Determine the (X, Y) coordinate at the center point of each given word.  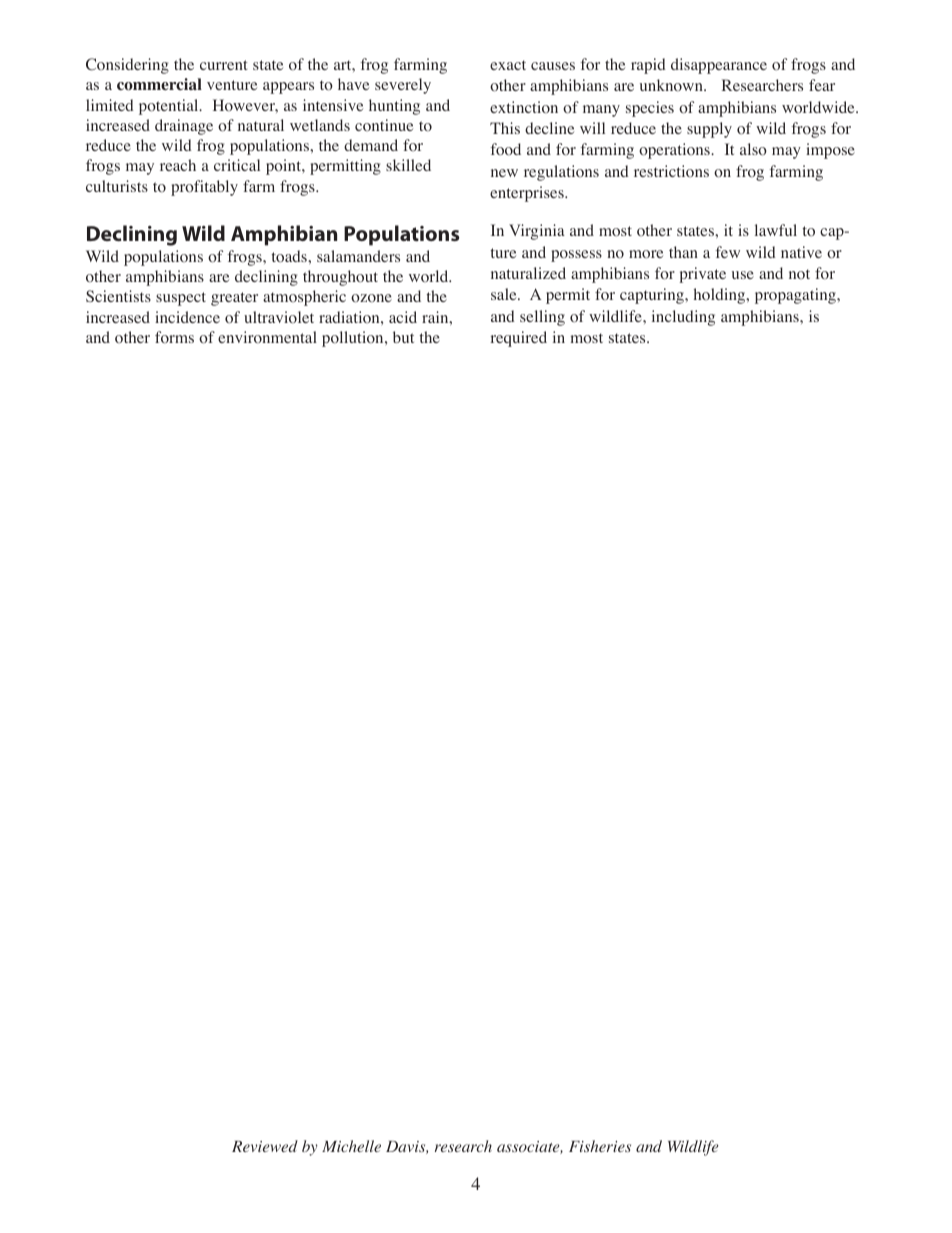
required (518, 339)
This (505, 128)
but (403, 337)
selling (542, 318)
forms (174, 337)
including (683, 318)
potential (170, 107)
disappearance (719, 66)
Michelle (351, 1146)
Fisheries (600, 1146)
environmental (267, 337)
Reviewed (265, 1146)
